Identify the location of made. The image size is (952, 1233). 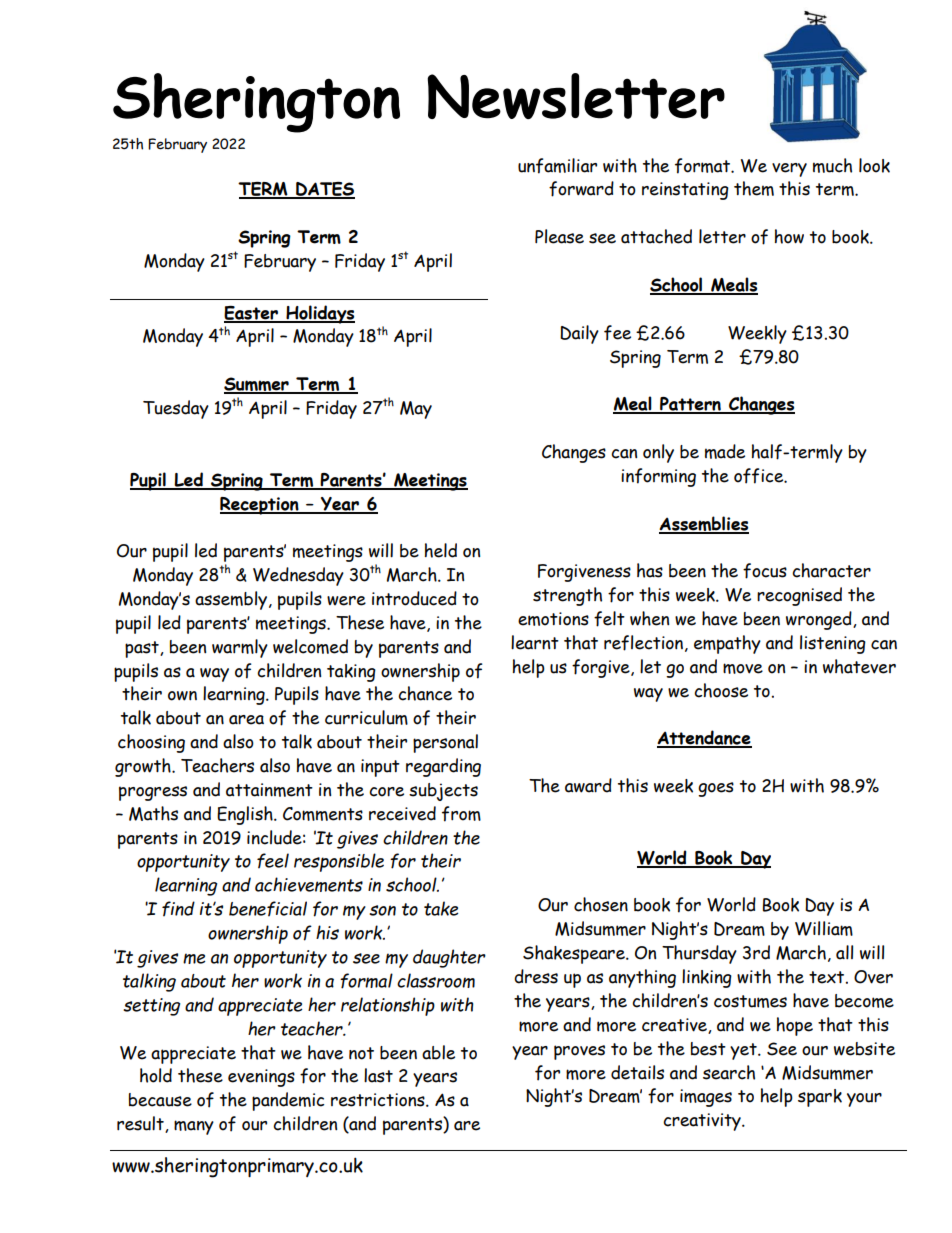
(725, 451).
